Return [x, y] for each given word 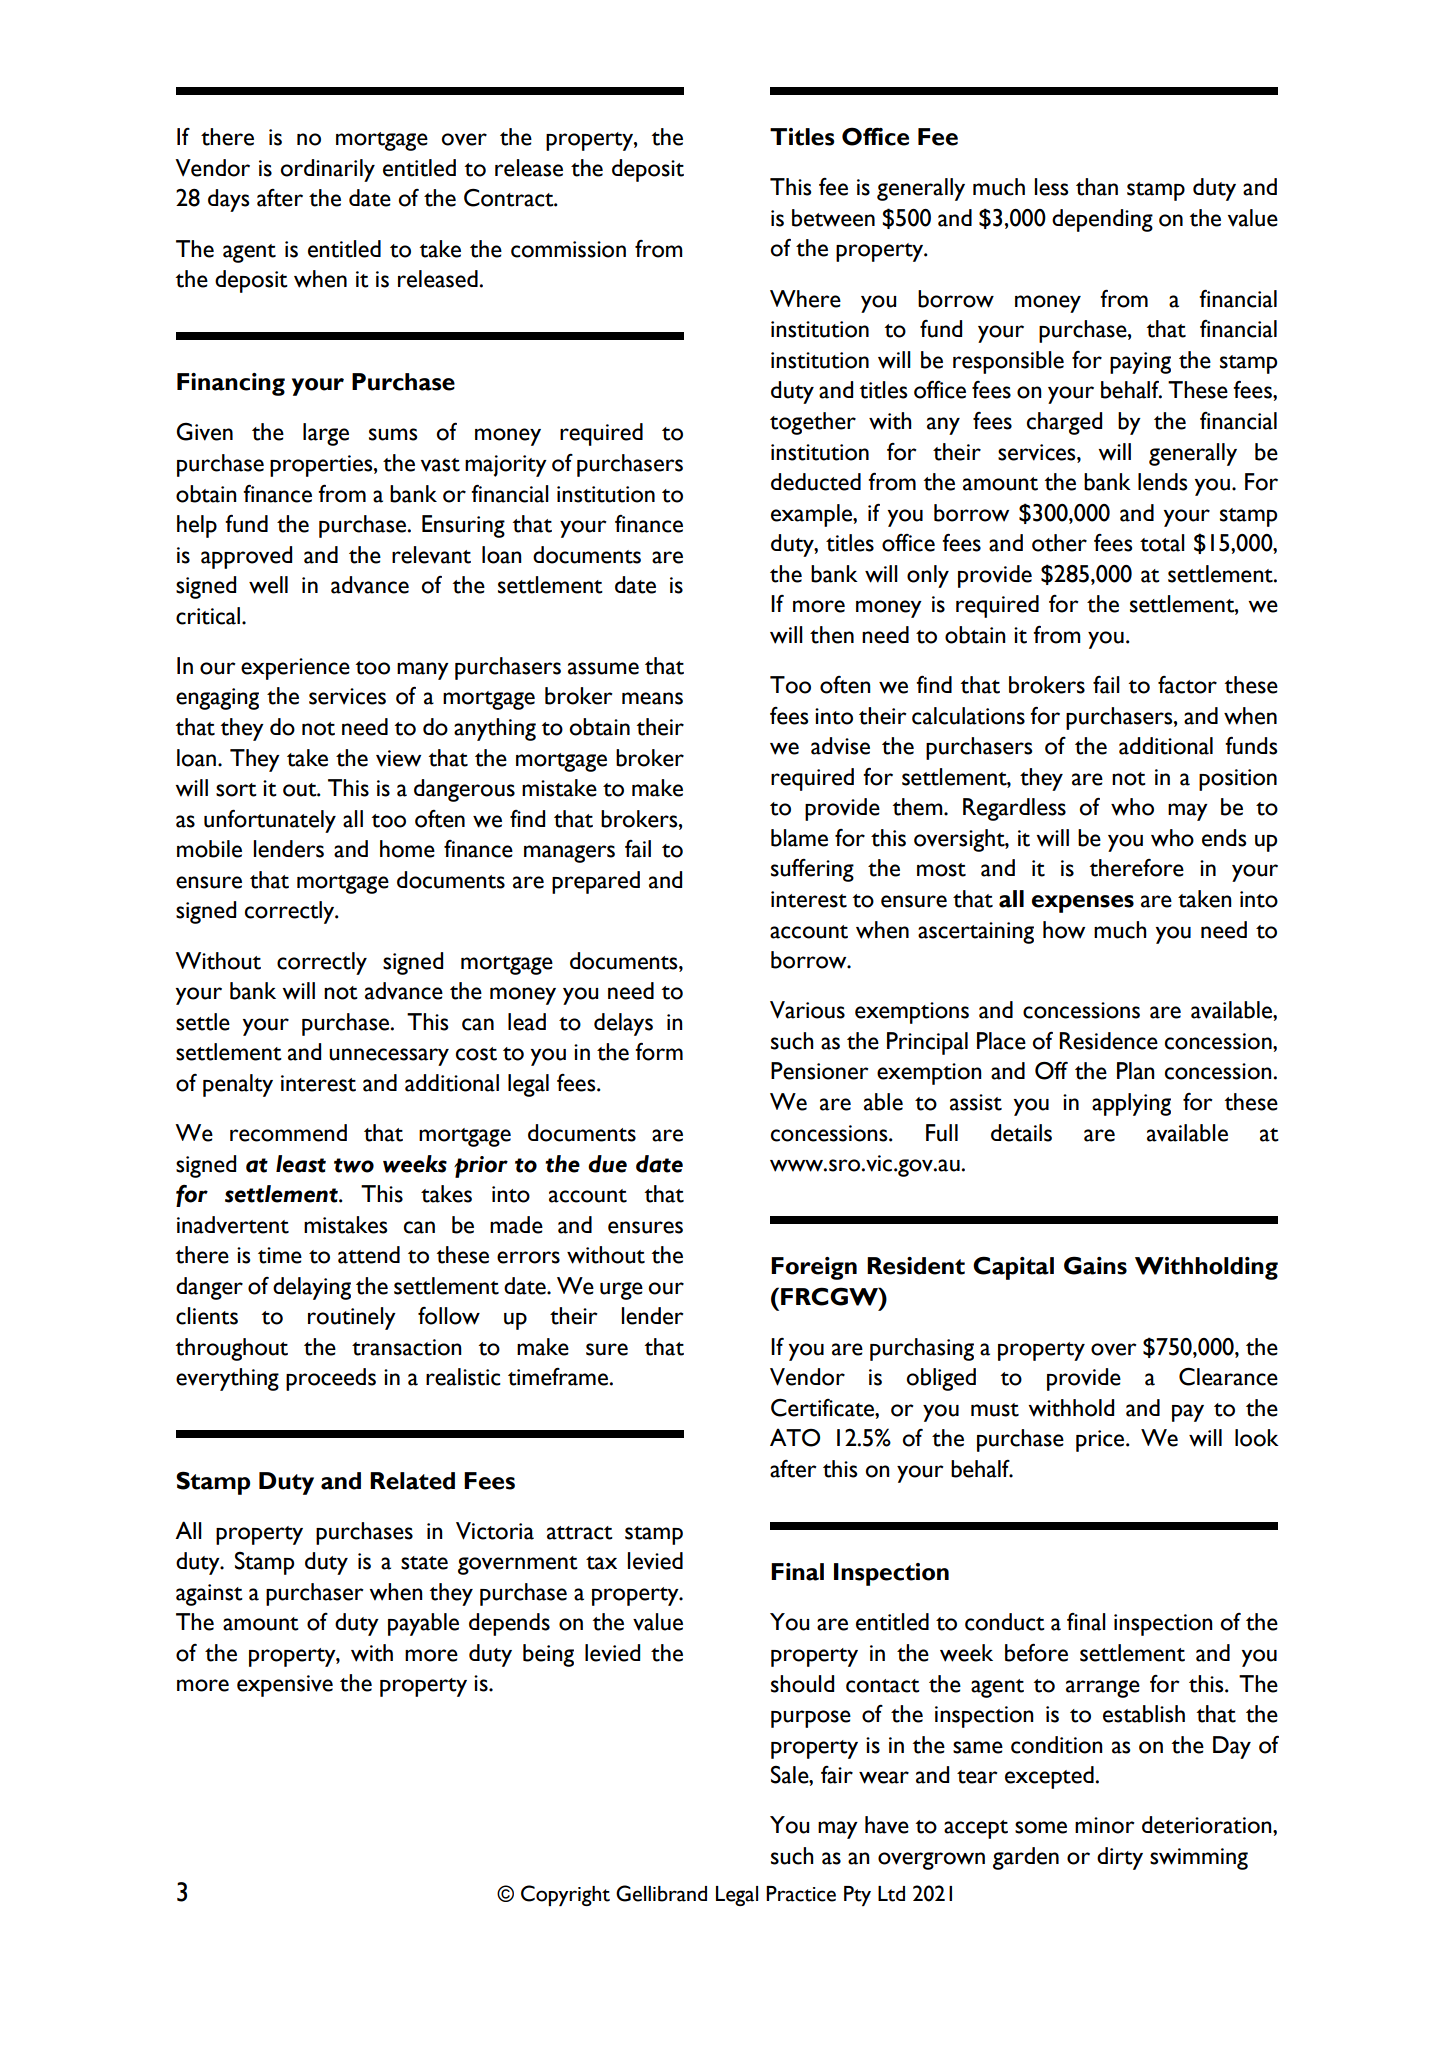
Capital [1013, 1268]
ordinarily [327, 170]
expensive [285, 1686]
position [1238, 780]
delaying [312, 1288]
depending [1102, 220]
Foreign [814, 1268]
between [833, 218]
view [398, 758]
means [652, 698]
